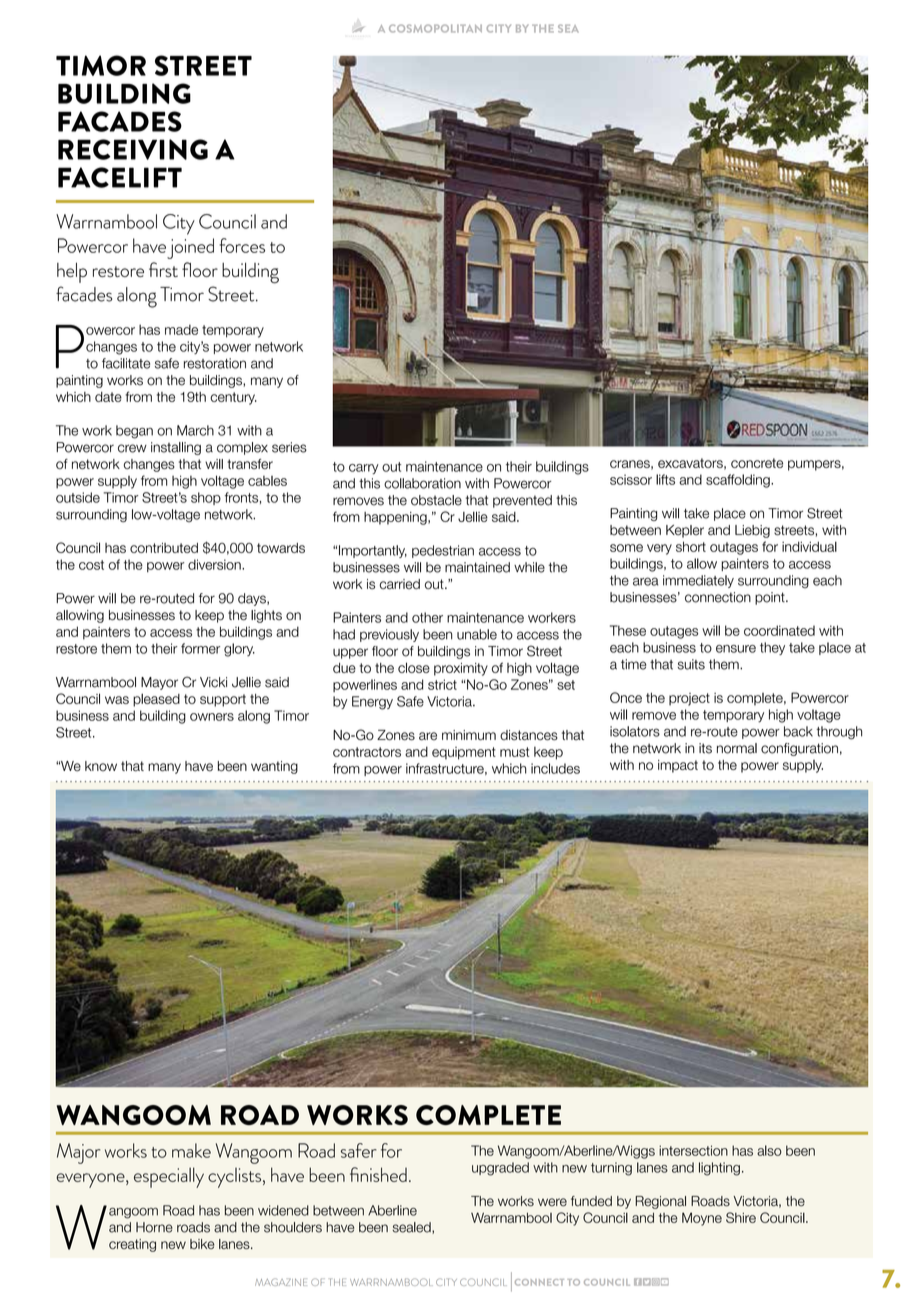 The width and height of the screenshot is (924, 1308). Describe the element at coordinates (757, 463) in the screenshot. I see `concrete` at that location.
